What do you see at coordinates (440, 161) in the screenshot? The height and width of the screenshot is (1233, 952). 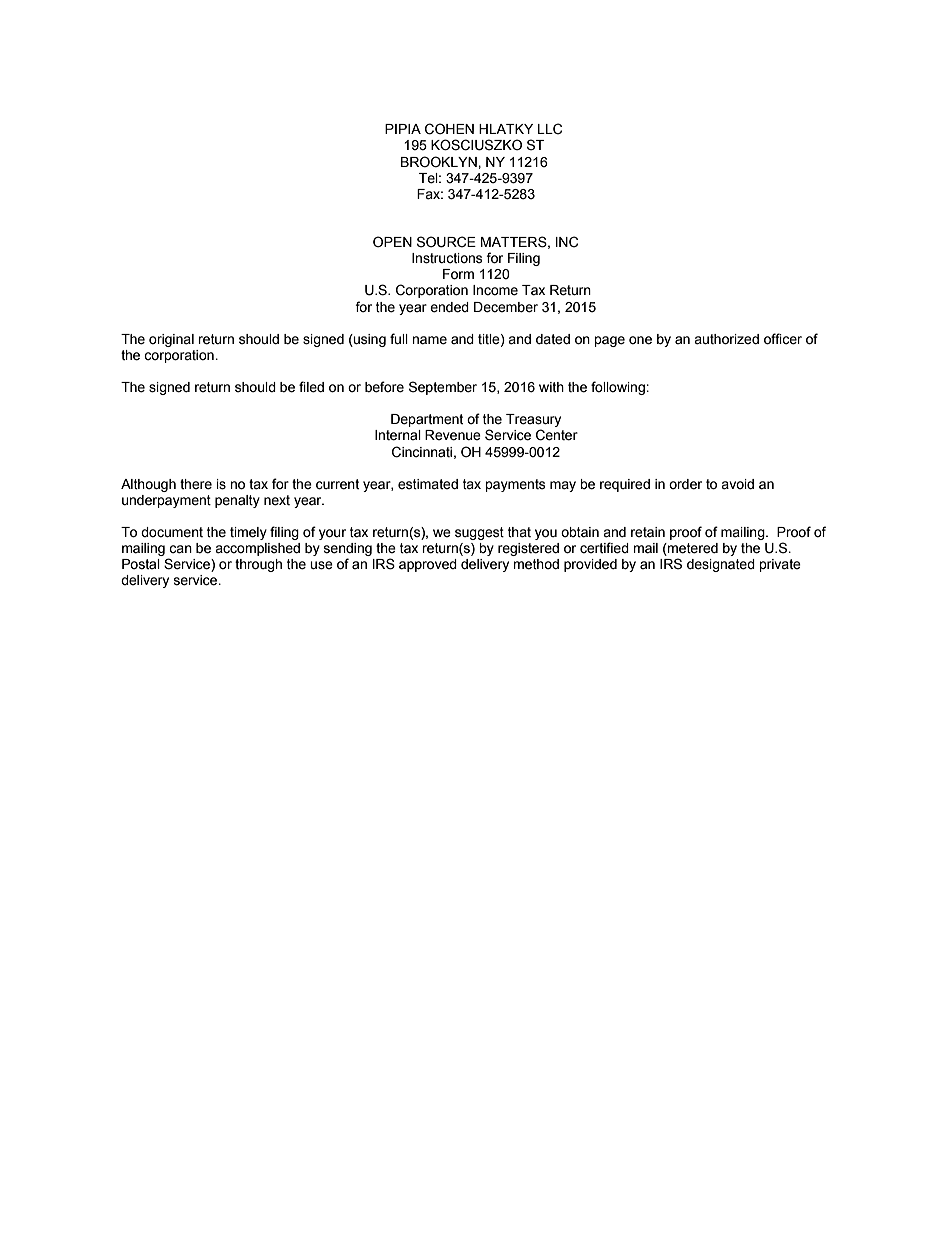 I see `BROOKLYN` at bounding box center [440, 161].
